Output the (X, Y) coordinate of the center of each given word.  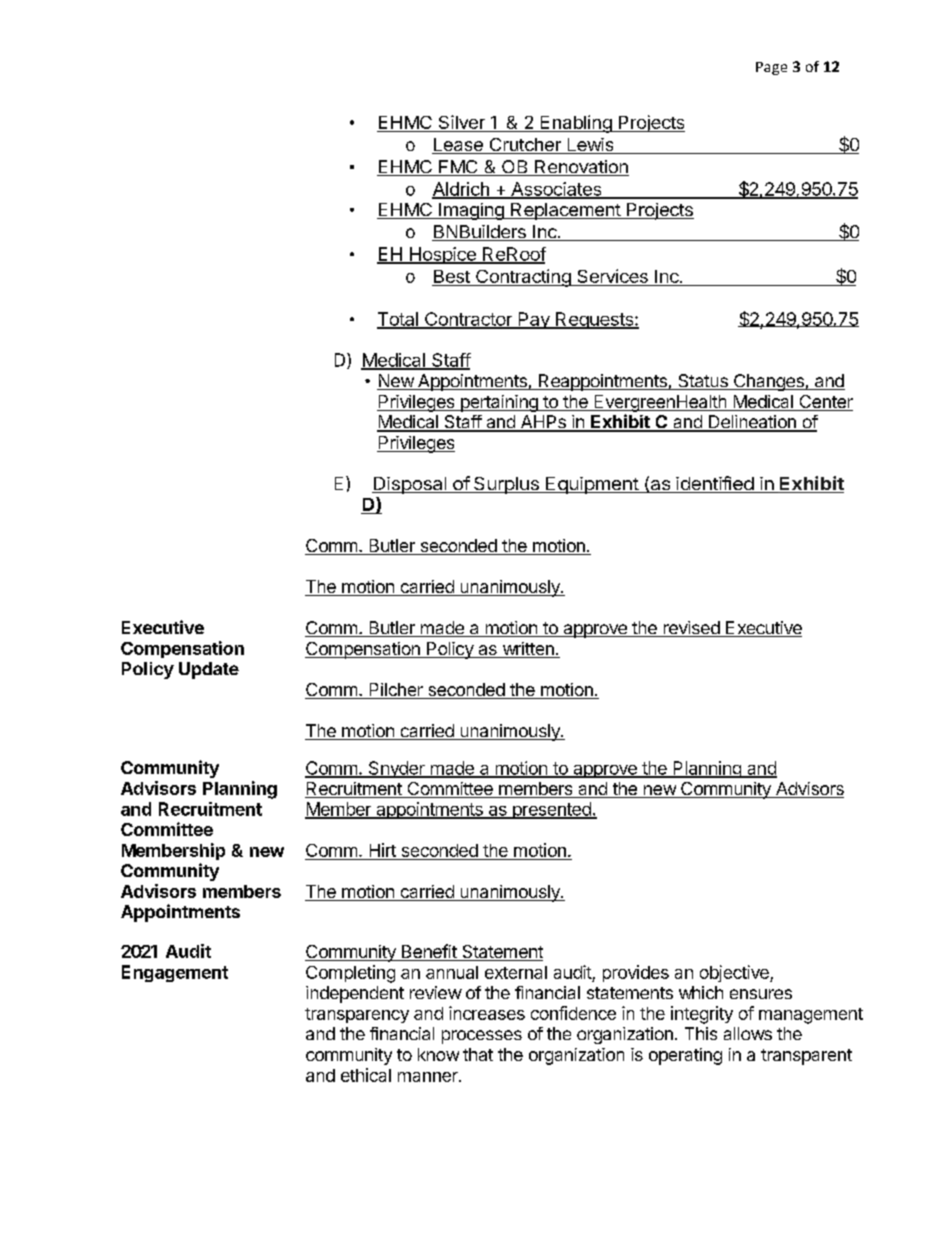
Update (209, 670)
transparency (357, 1015)
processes (482, 1037)
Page (771, 68)
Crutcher (525, 146)
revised (691, 629)
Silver (461, 123)
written (528, 650)
